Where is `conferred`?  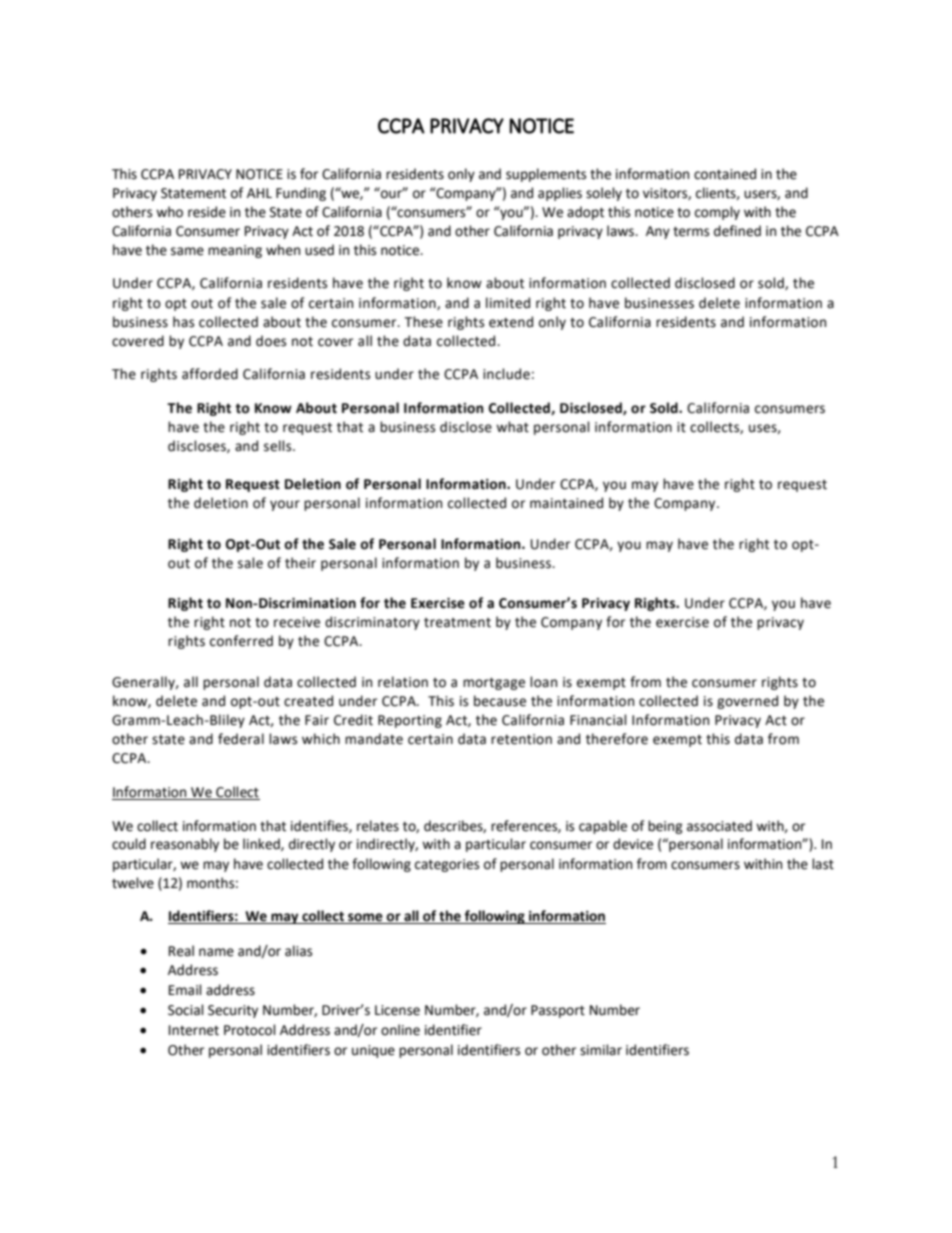
conferred is located at coordinates (241, 641).
